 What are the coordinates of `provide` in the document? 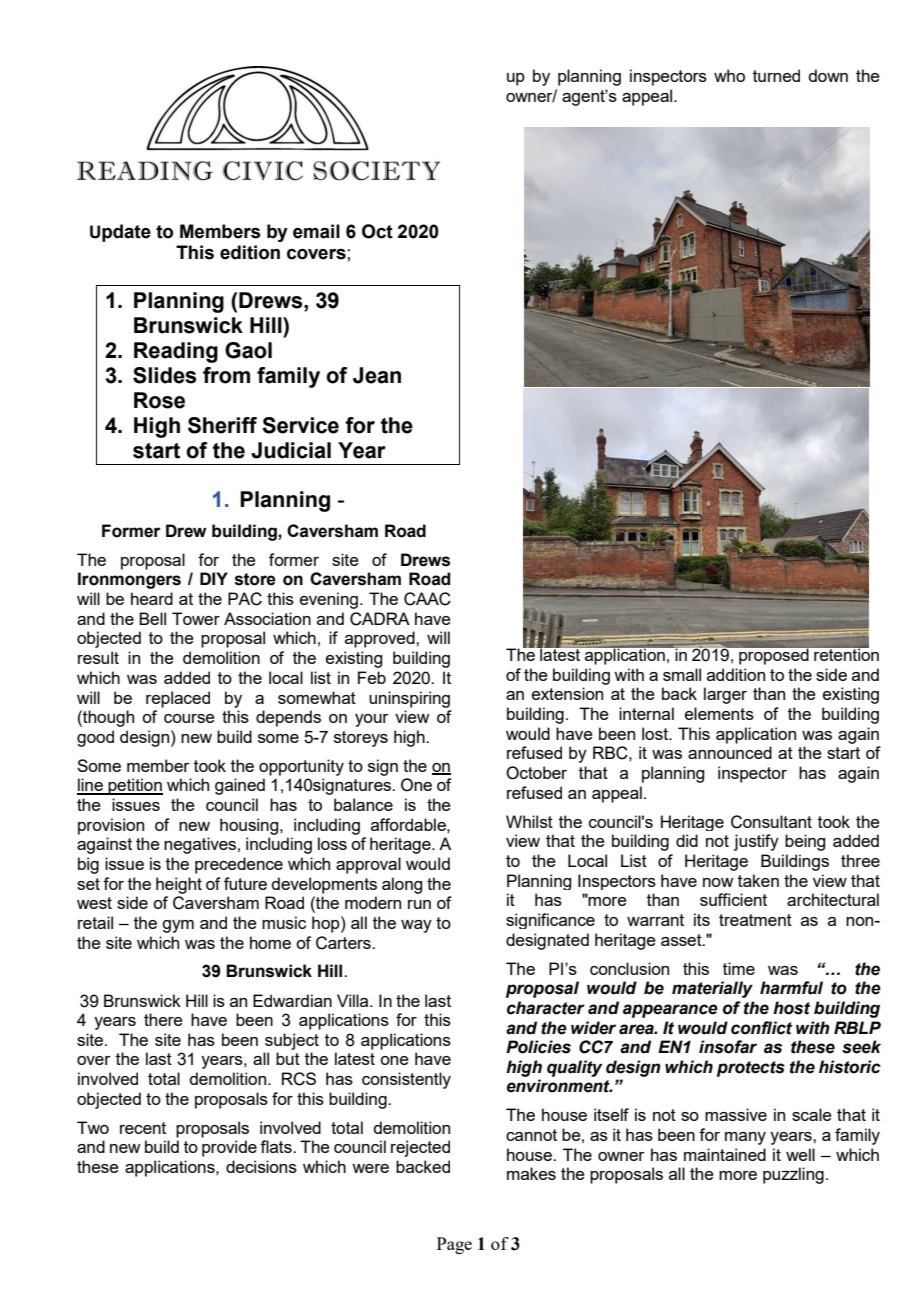 It's located at (229, 1148).
